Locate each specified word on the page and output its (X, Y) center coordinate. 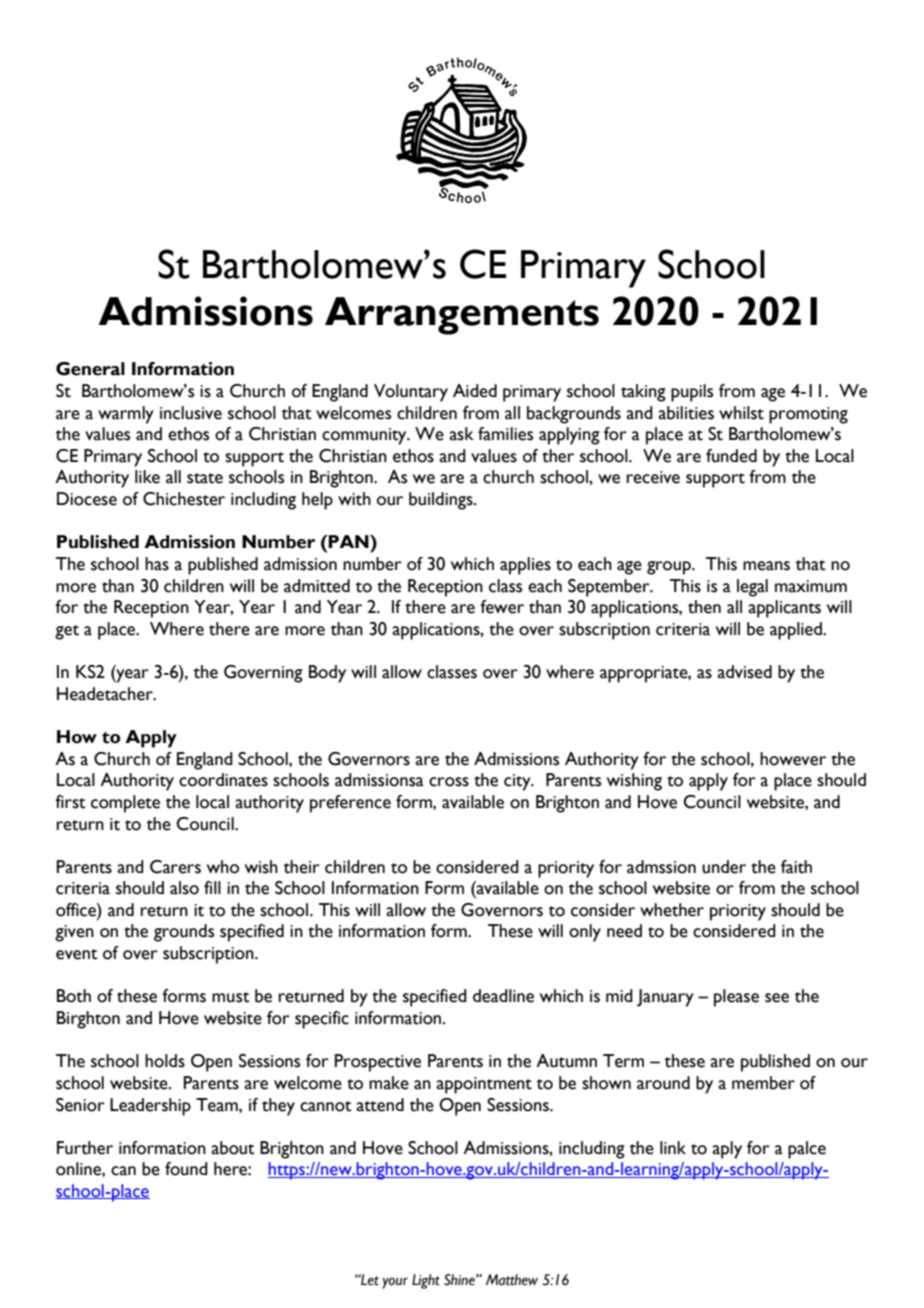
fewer (502, 607)
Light (426, 1281)
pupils (692, 393)
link (673, 1147)
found (186, 1169)
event (77, 954)
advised (744, 672)
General (90, 369)
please (736, 998)
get (67, 632)
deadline (503, 996)
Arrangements (462, 316)
